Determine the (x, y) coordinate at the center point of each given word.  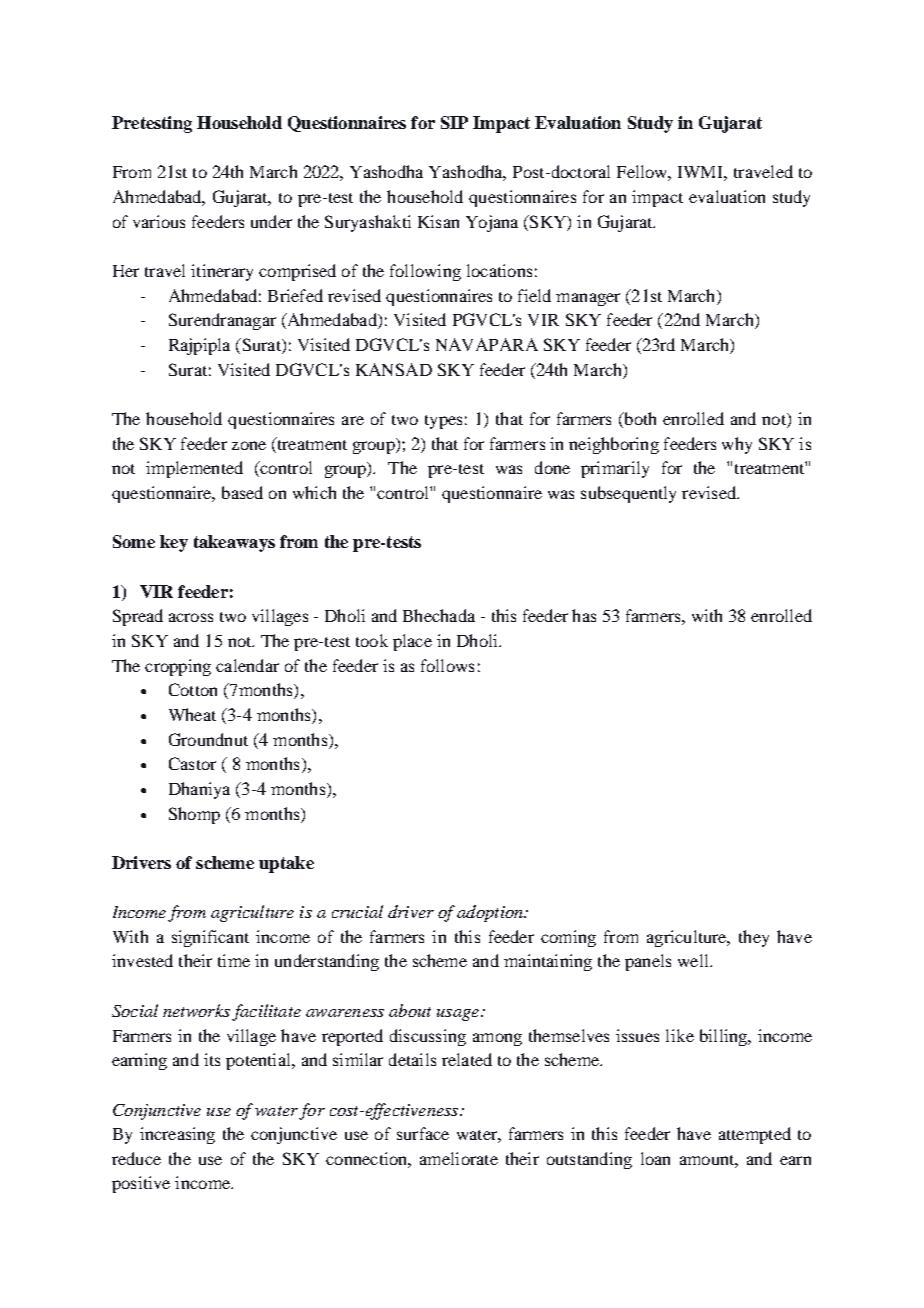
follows (447, 665)
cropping (178, 667)
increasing (177, 1135)
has (584, 615)
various (159, 221)
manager (588, 299)
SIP (454, 122)
